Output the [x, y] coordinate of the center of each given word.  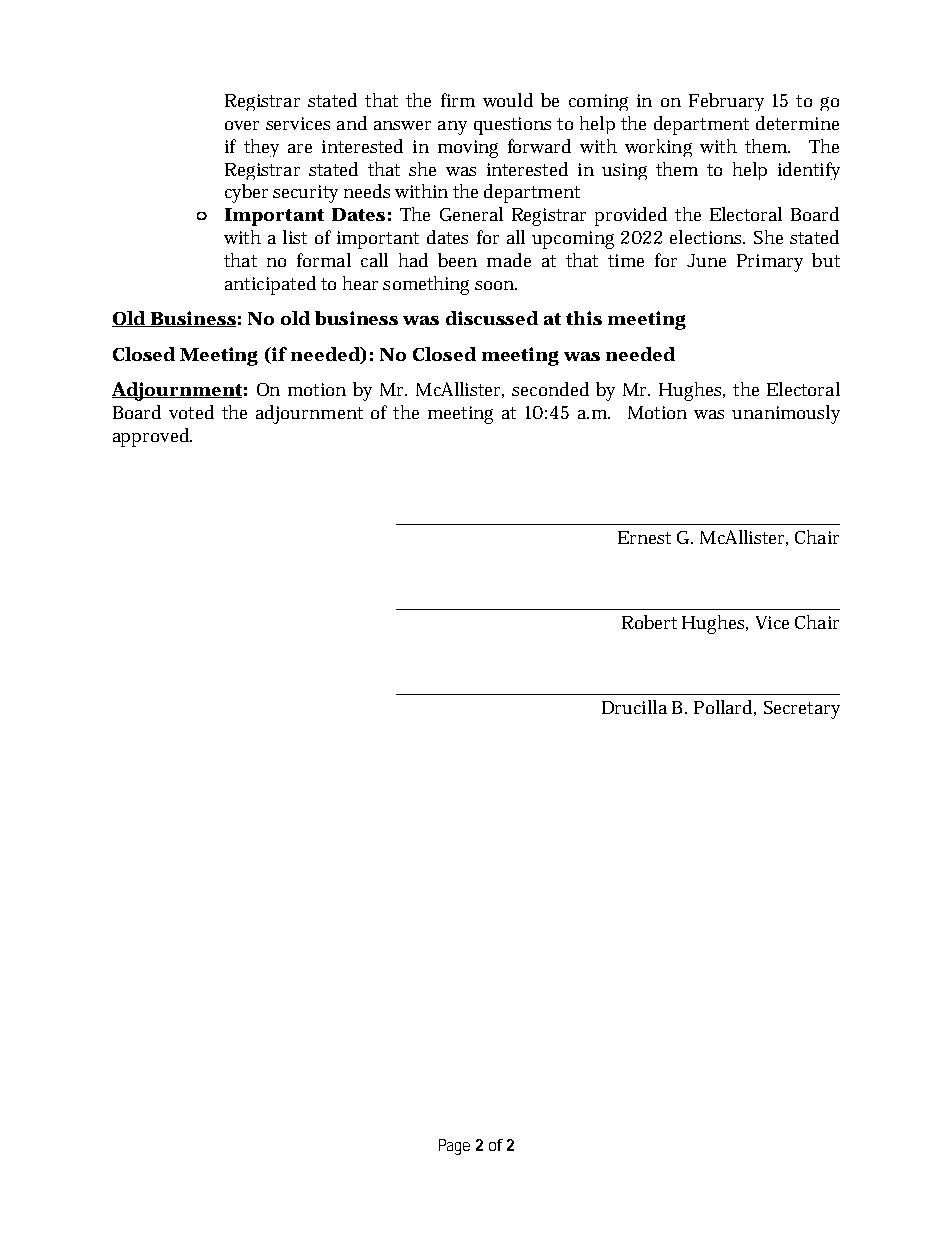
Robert [649, 622]
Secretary [802, 710]
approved [152, 437]
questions [512, 126]
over [242, 125]
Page [454, 1147]
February [726, 102]
